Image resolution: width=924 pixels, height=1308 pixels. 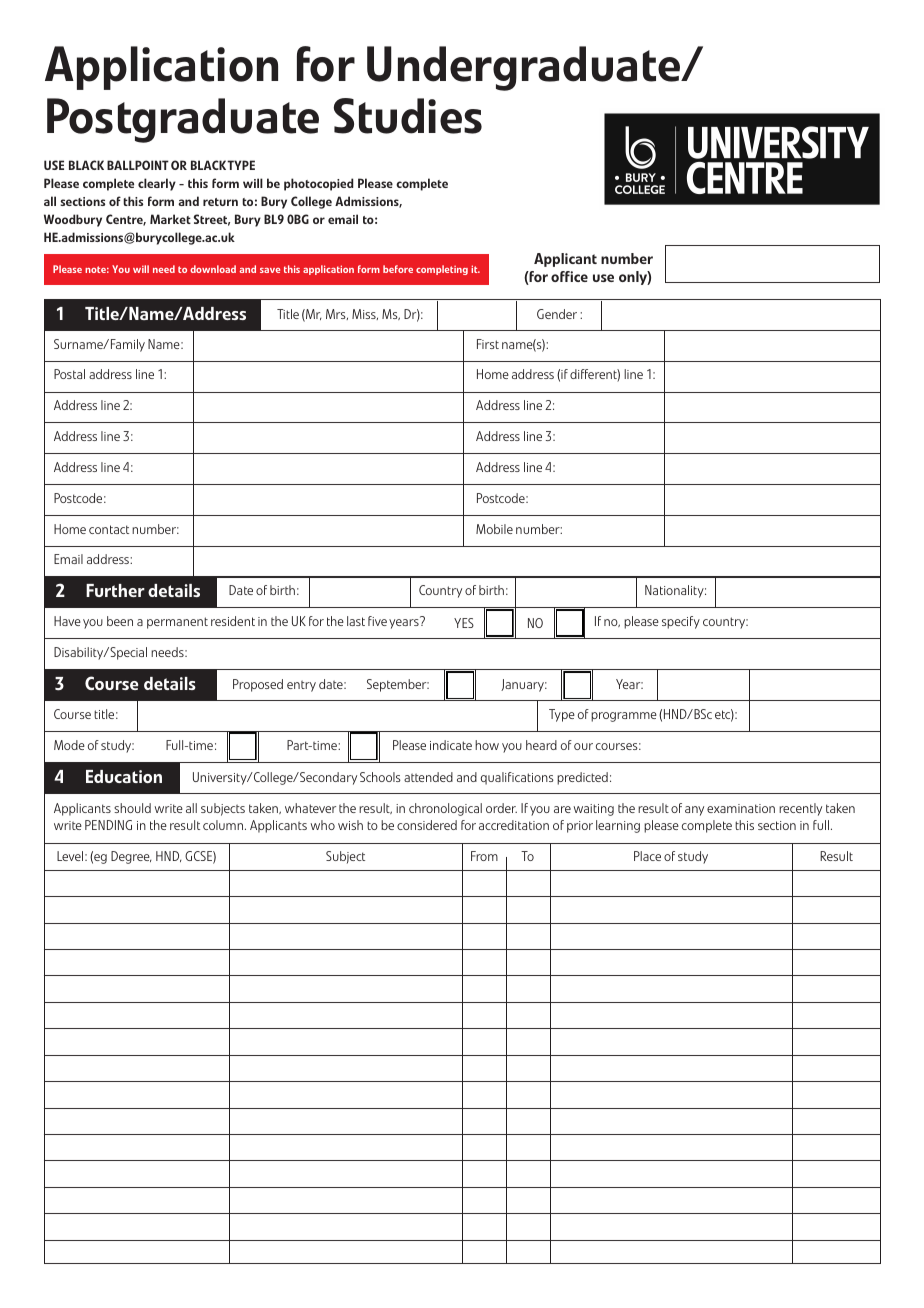 What do you see at coordinates (525, 68) in the image?
I see `Undergraduate` at bounding box center [525, 68].
